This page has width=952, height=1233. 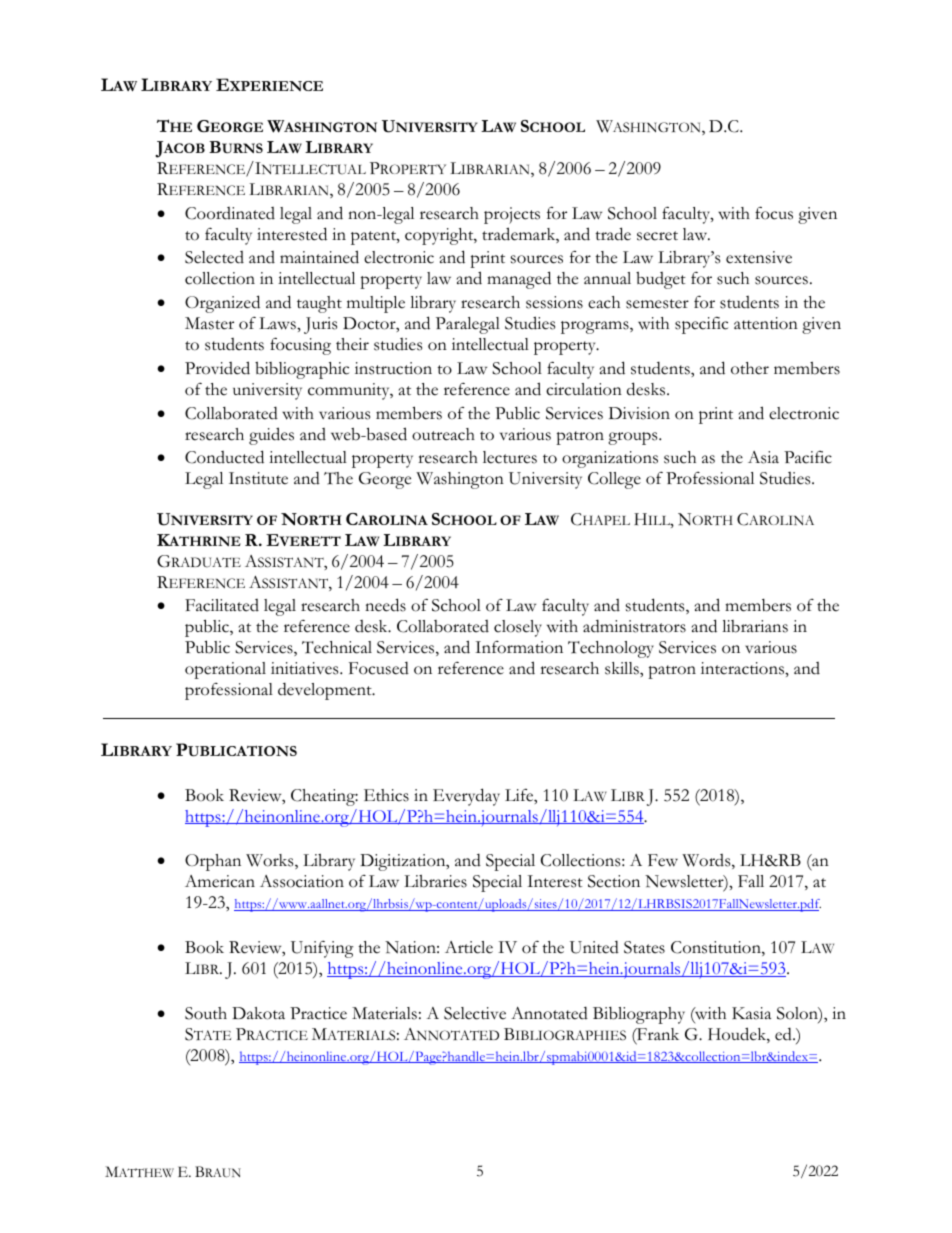 I want to click on maintained, so click(x=319, y=257).
